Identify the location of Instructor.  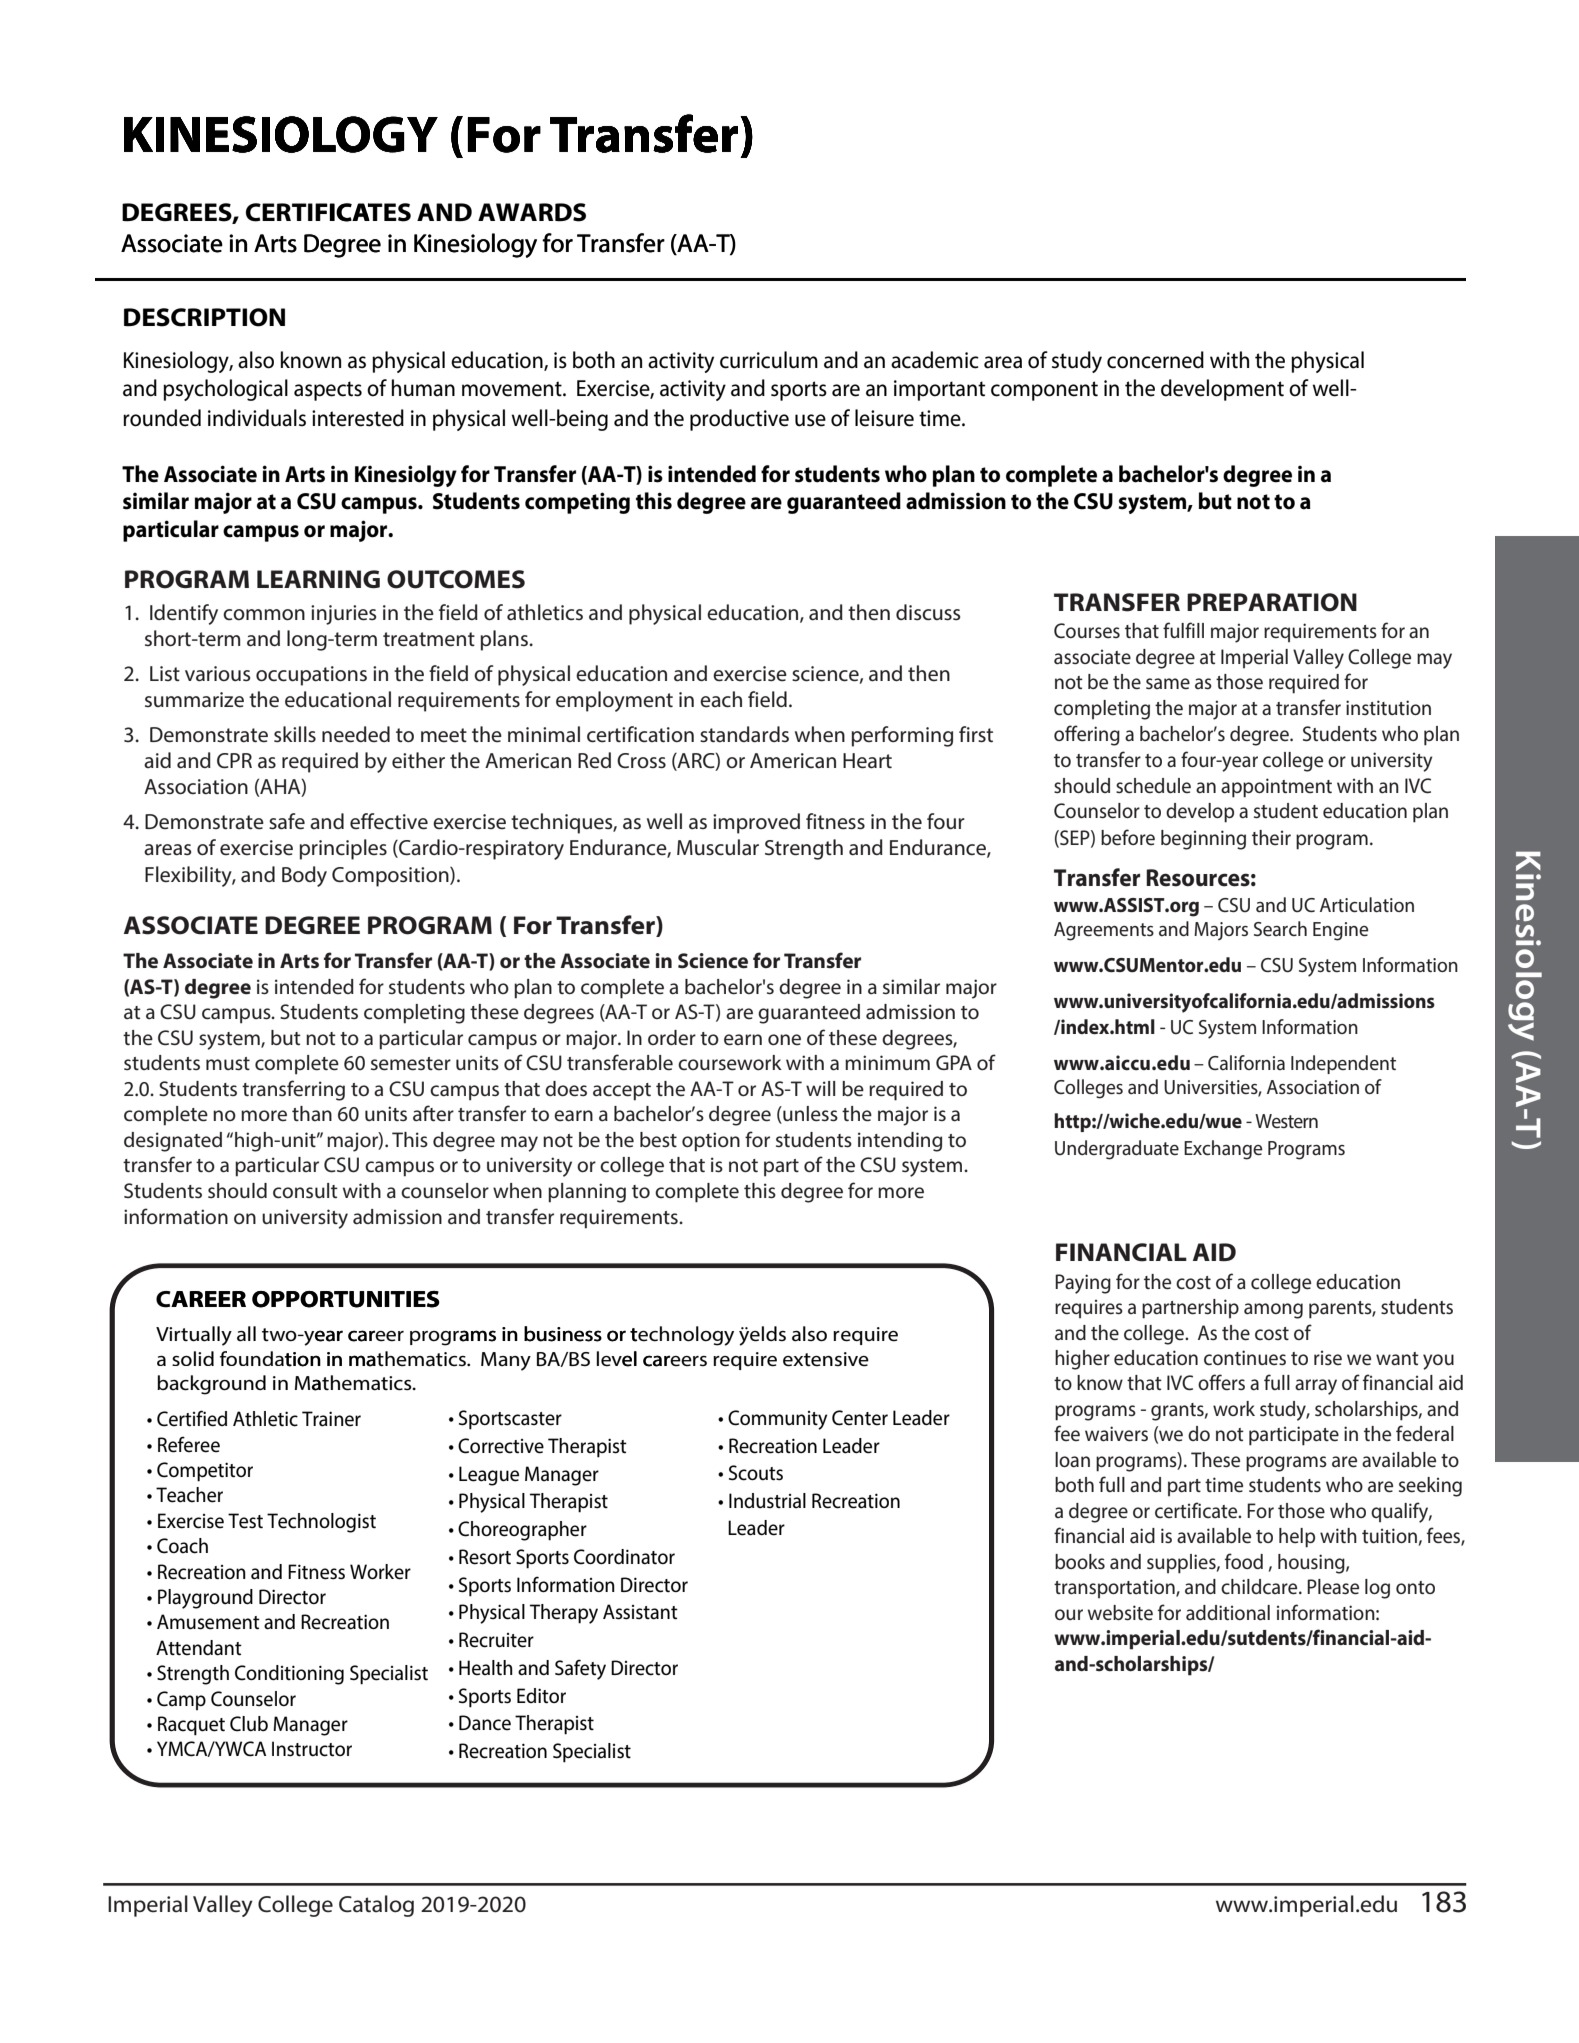
(312, 1749).
